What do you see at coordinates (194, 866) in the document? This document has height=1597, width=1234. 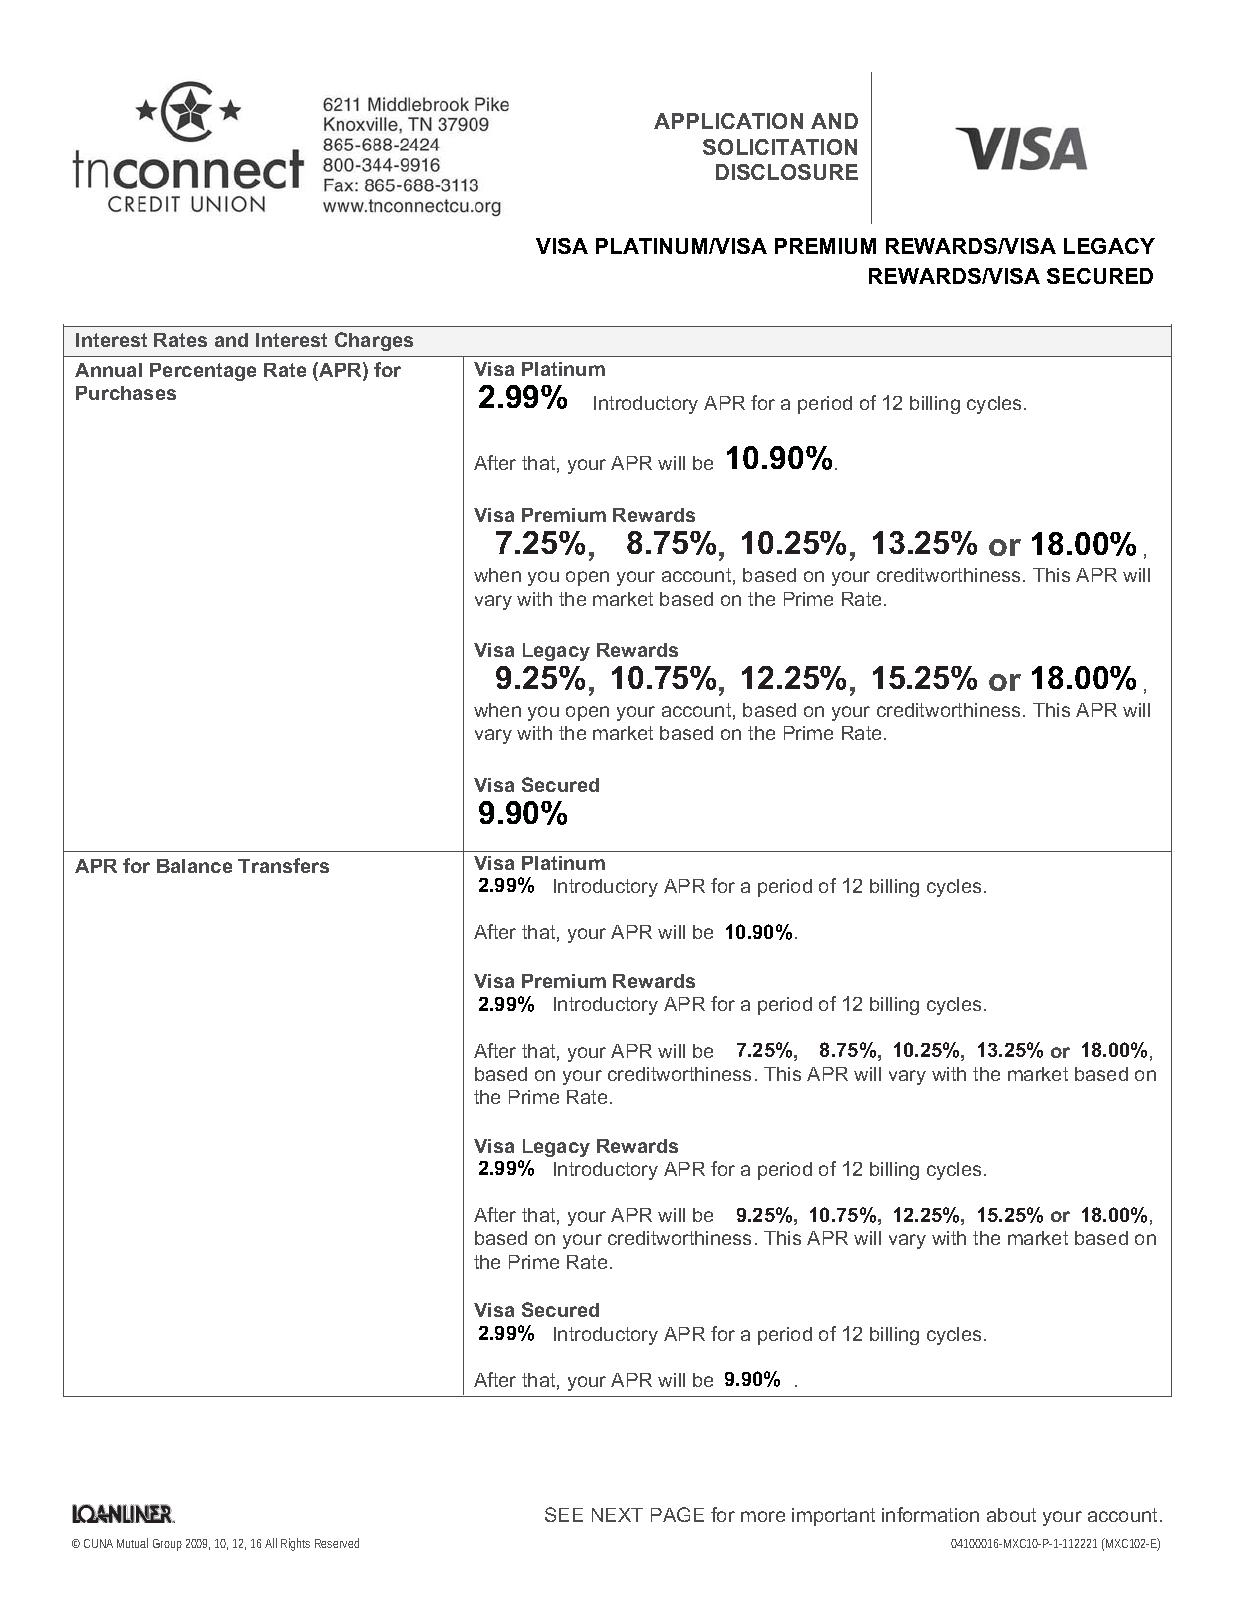 I see `Balance` at bounding box center [194, 866].
